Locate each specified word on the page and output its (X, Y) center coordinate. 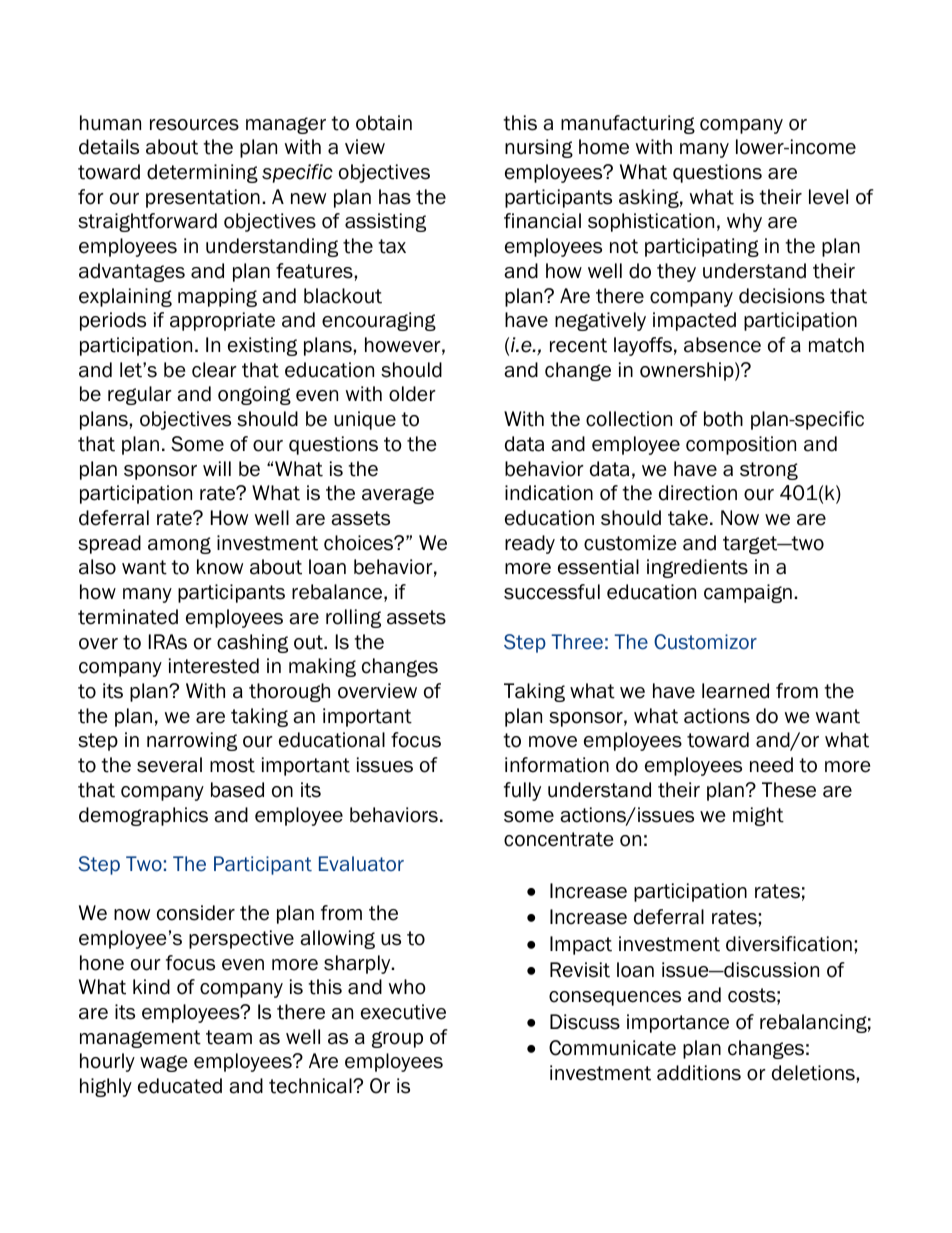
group (397, 1039)
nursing (539, 148)
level (828, 197)
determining (202, 173)
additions (699, 1073)
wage (163, 1063)
